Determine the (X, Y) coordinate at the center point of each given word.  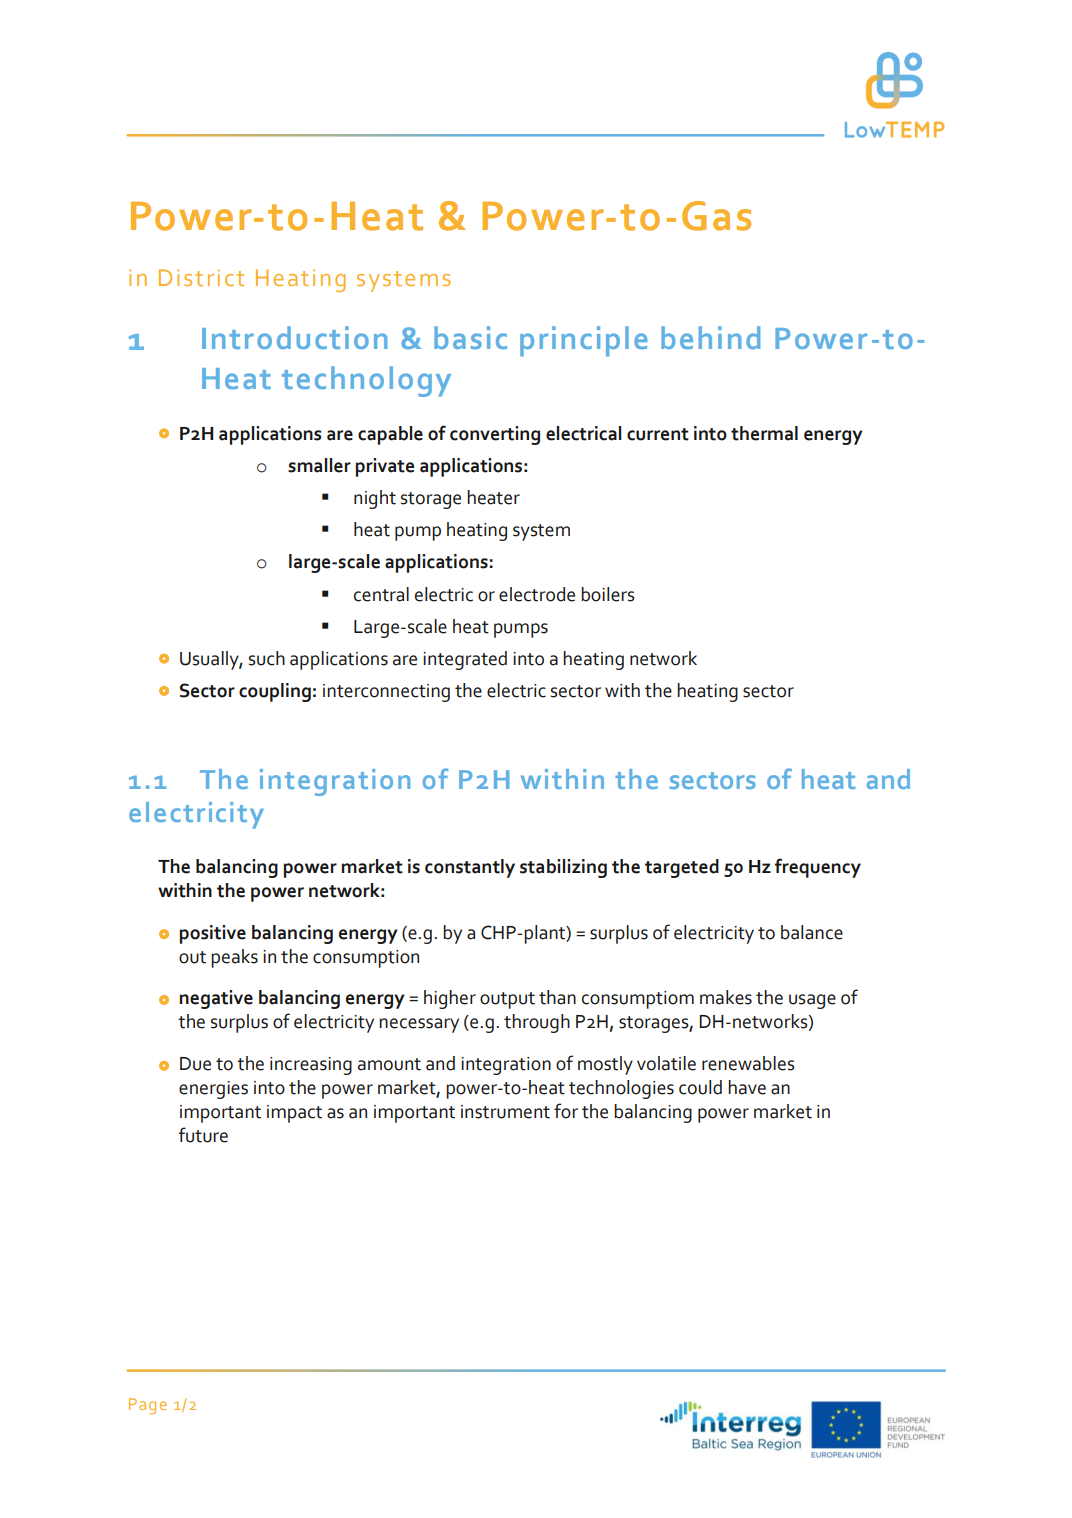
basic (470, 337)
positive (213, 934)
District (201, 277)
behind (710, 337)
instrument (505, 1112)
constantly (470, 868)
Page (148, 1406)
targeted (682, 868)
